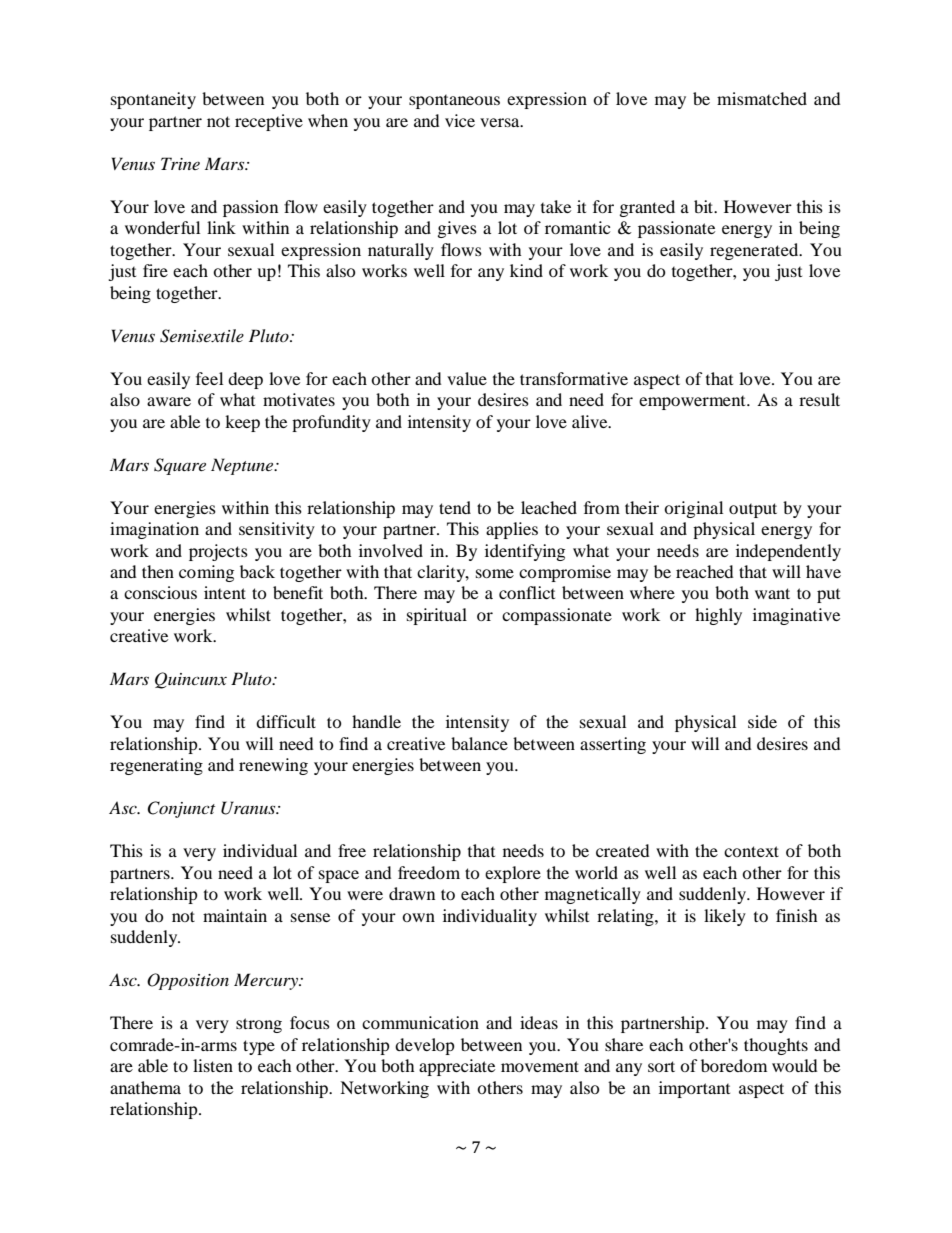 The height and width of the image is (1233, 952). What do you see at coordinates (213, 1065) in the image?
I see `listen` at bounding box center [213, 1065].
